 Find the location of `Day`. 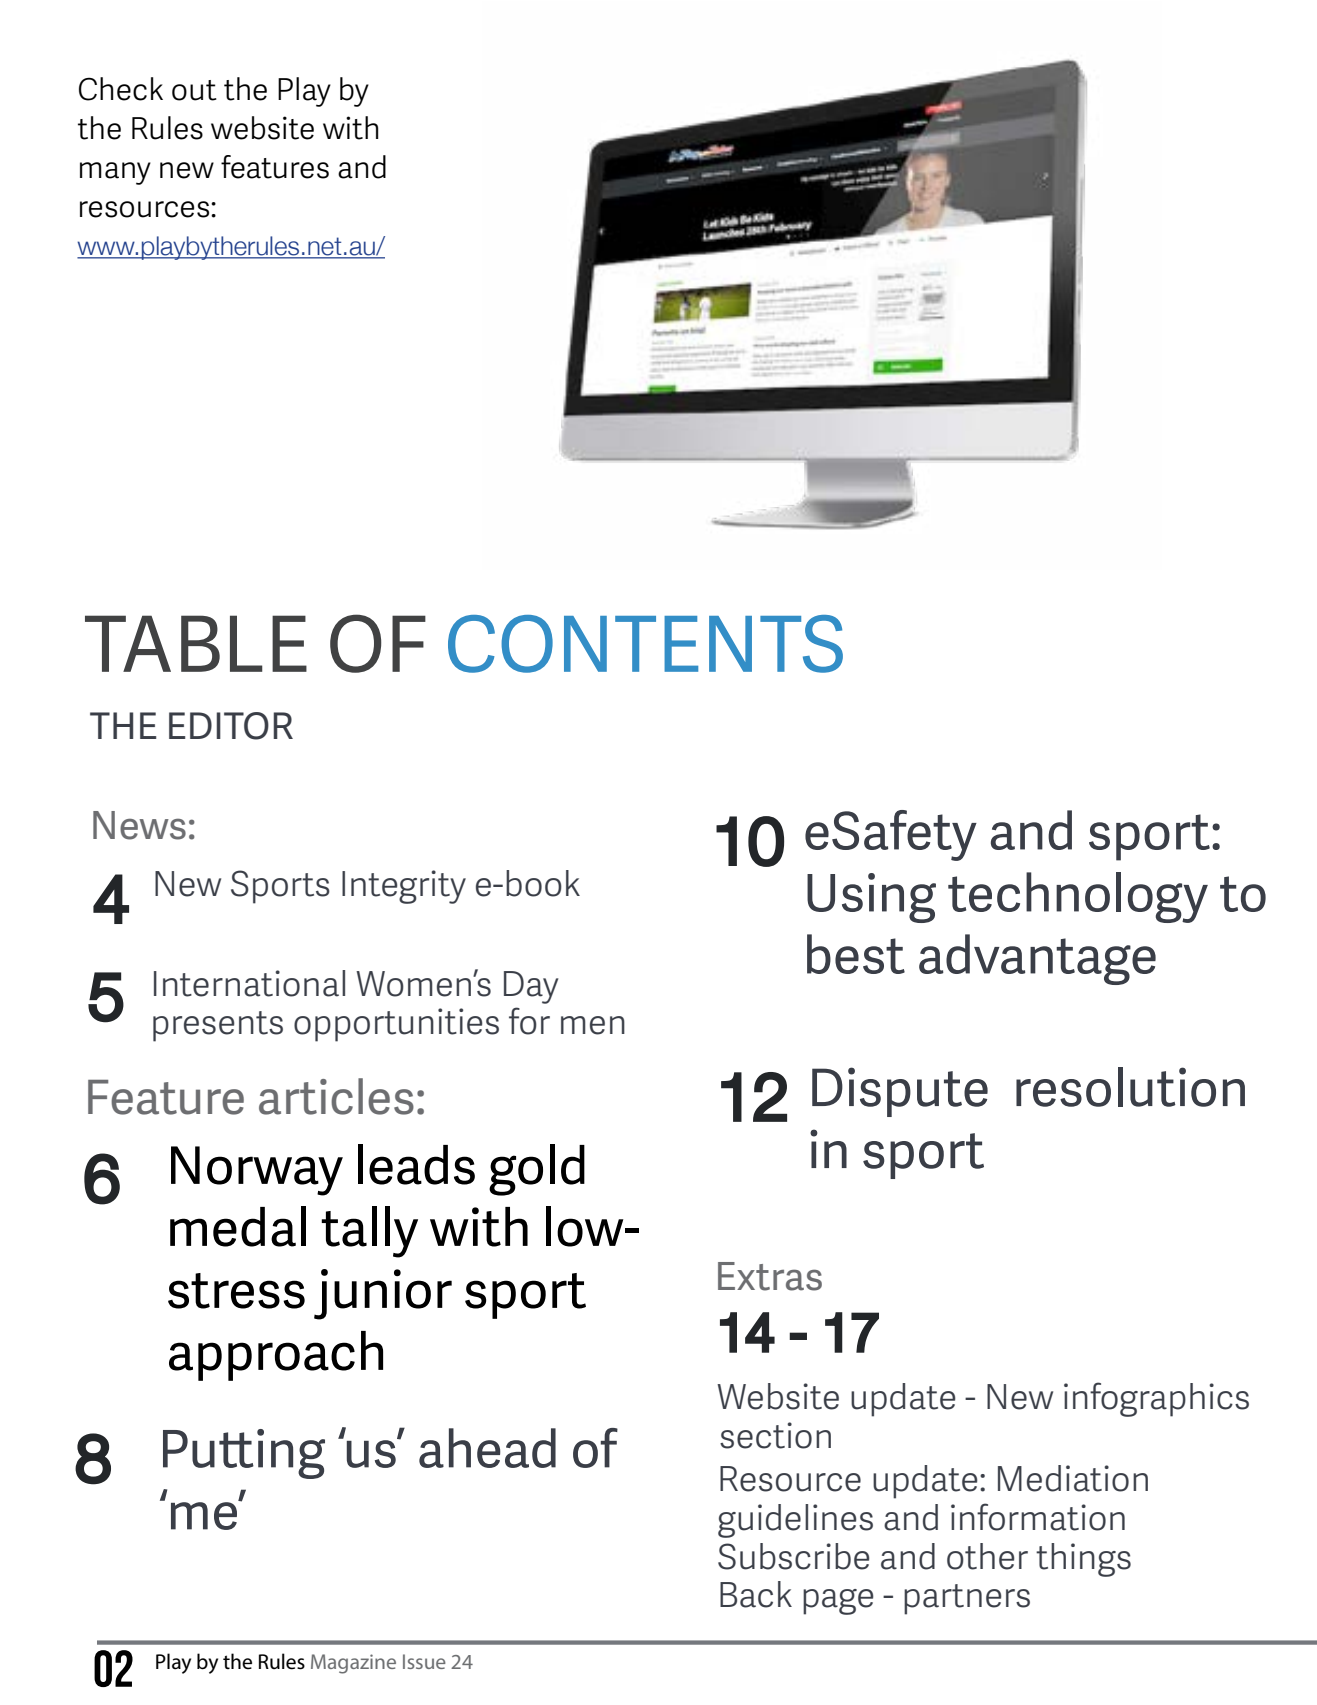

Day is located at coordinates (531, 987).
